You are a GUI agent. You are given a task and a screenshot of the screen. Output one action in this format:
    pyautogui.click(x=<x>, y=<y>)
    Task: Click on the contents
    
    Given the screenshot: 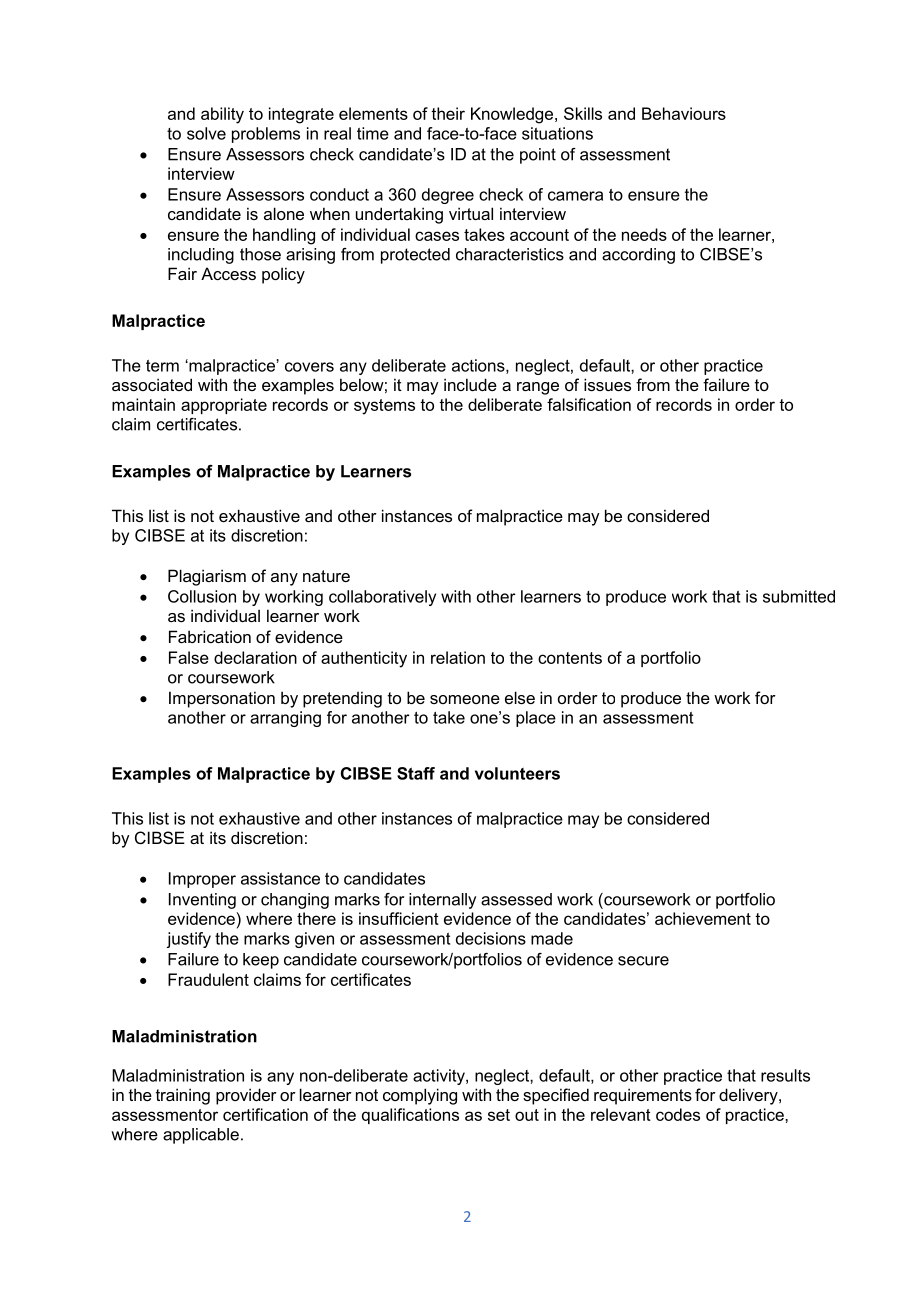 What is the action you would take?
    pyautogui.click(x=570, y=658)
